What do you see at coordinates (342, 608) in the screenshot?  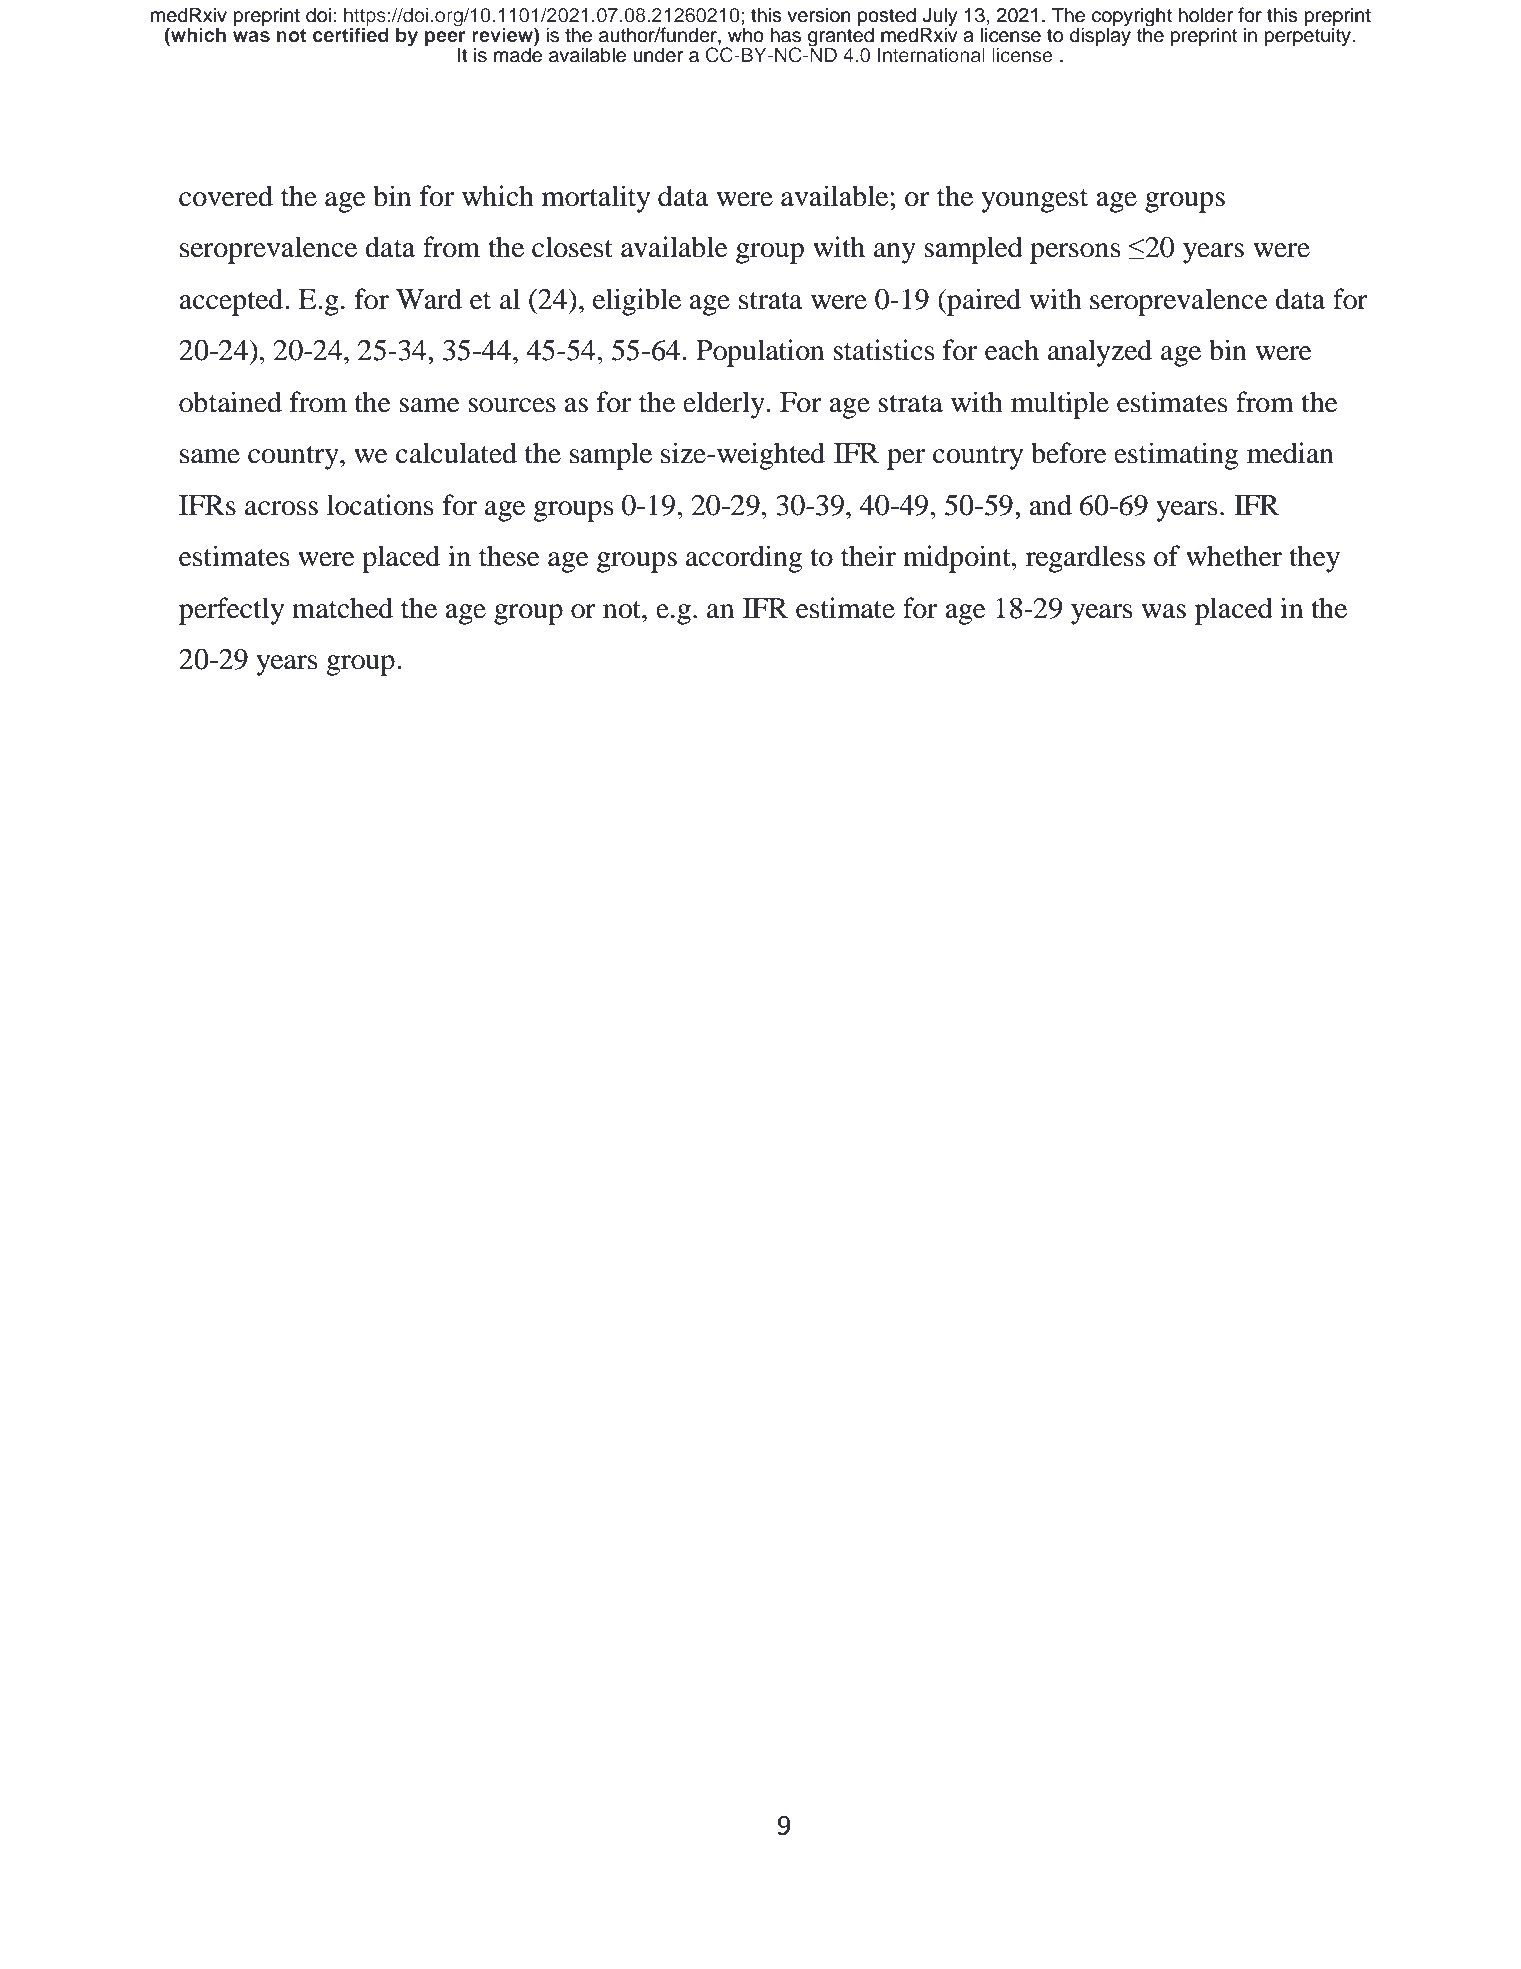 I see `matched` at bounding box center [342, 608].
